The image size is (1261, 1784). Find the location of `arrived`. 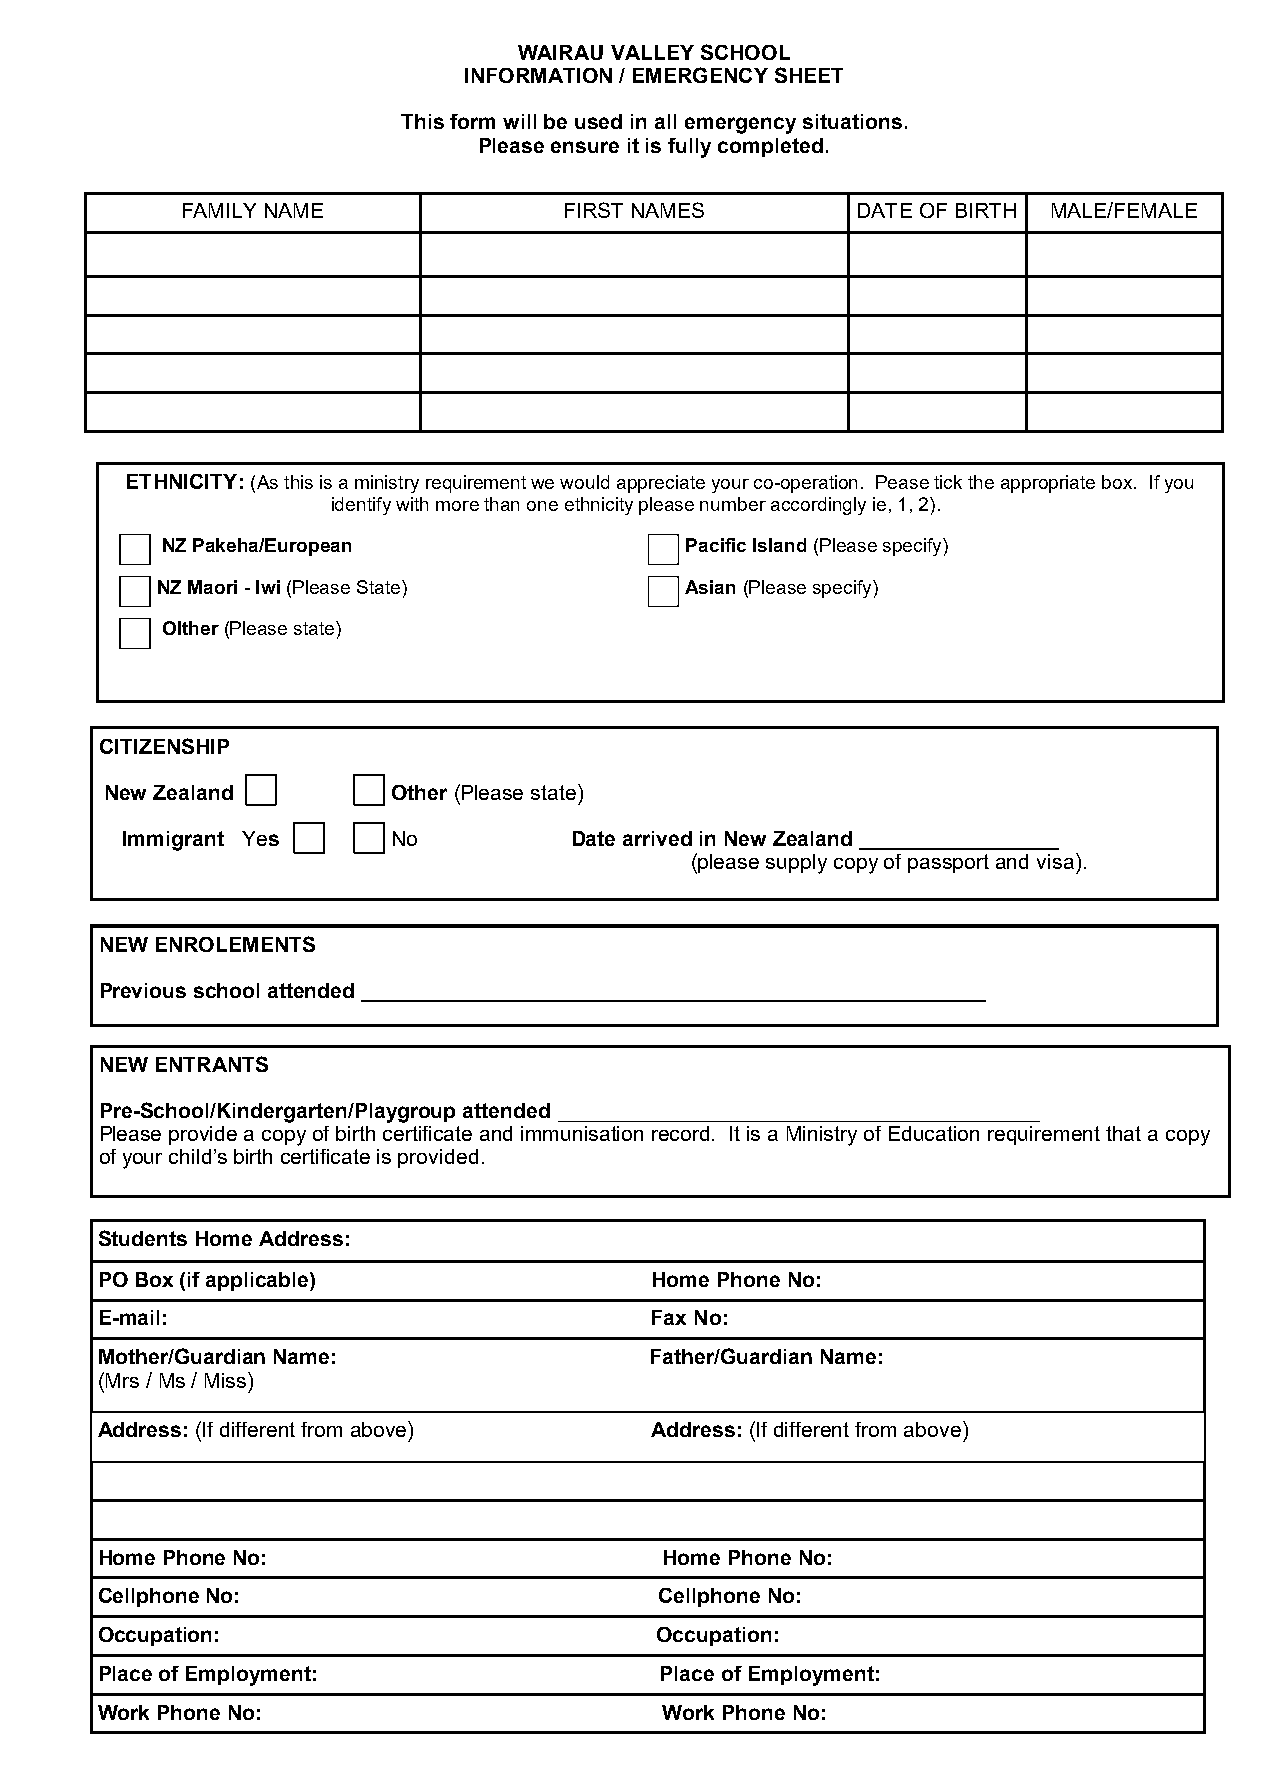

arrived is located at coordinates (657, 838).
